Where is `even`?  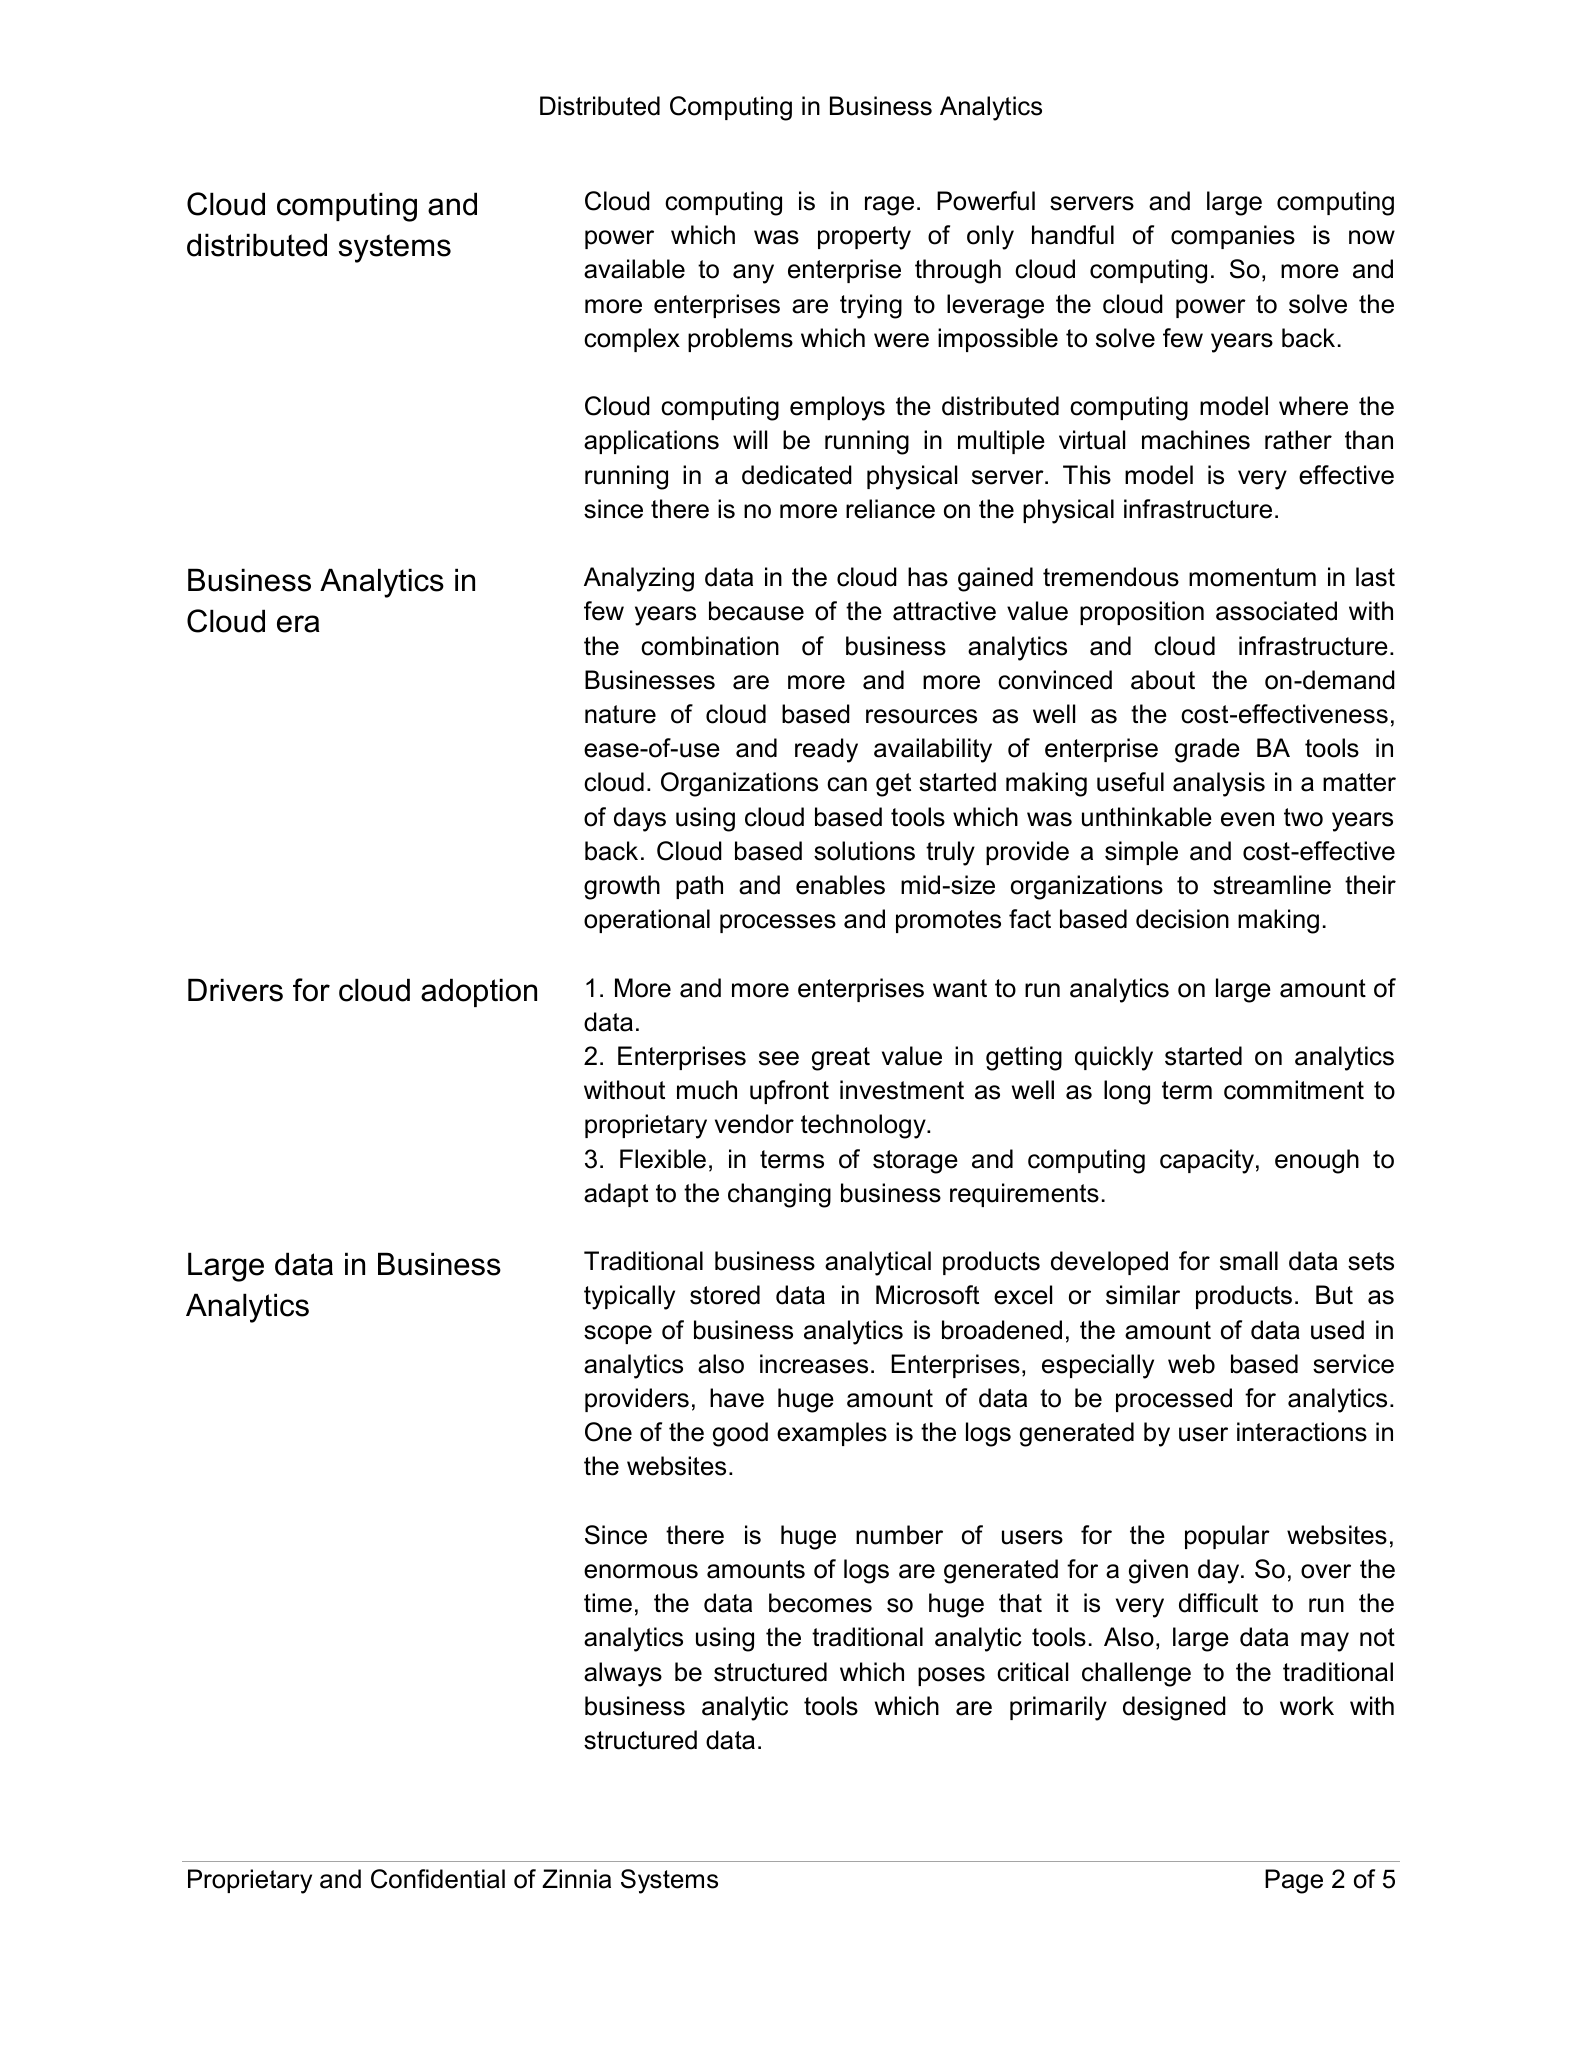 even is located at coordinates (1247, 819).
